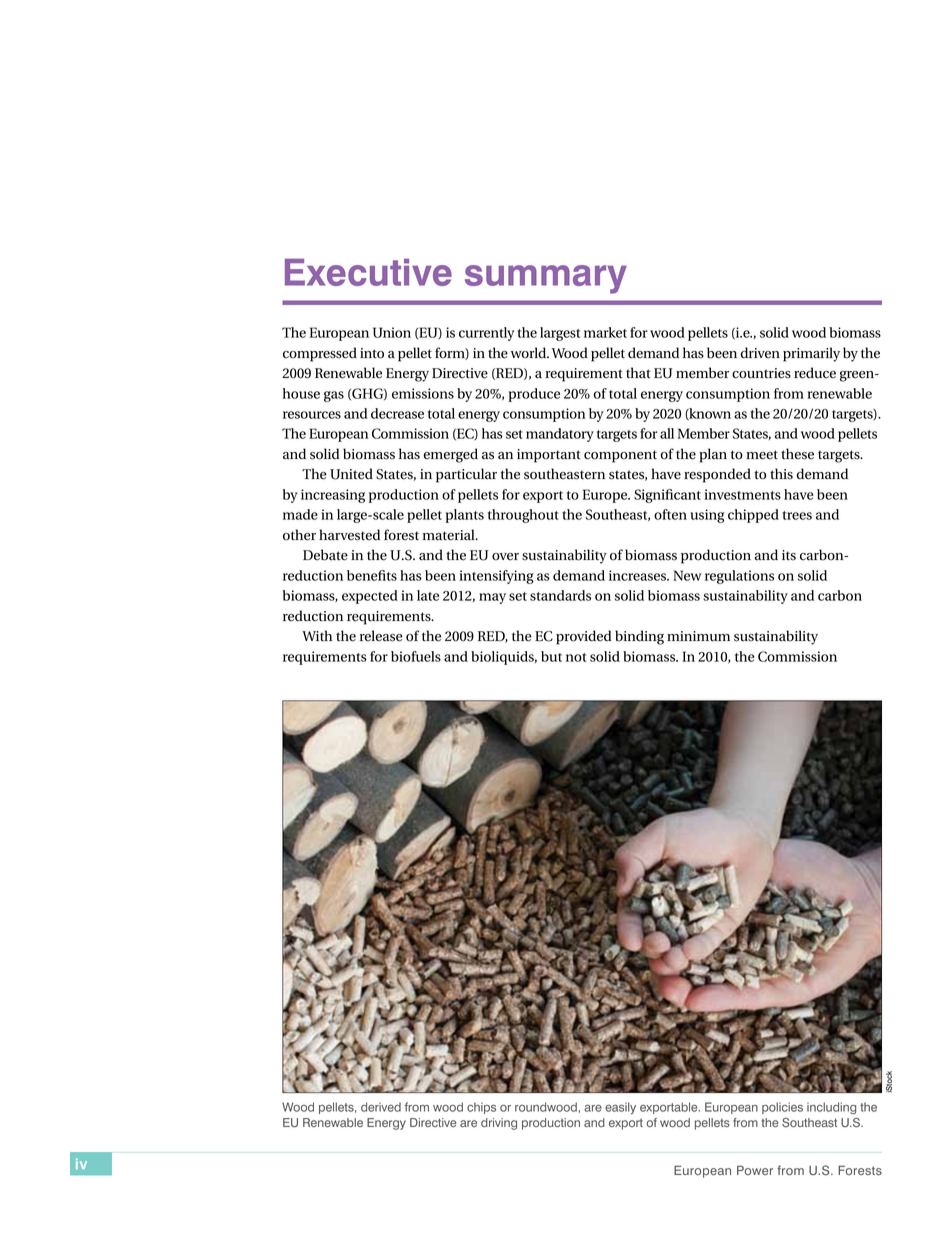  Describe the element at coordinates (698, 636) in the screenshot. I see `minimum` at that location.
